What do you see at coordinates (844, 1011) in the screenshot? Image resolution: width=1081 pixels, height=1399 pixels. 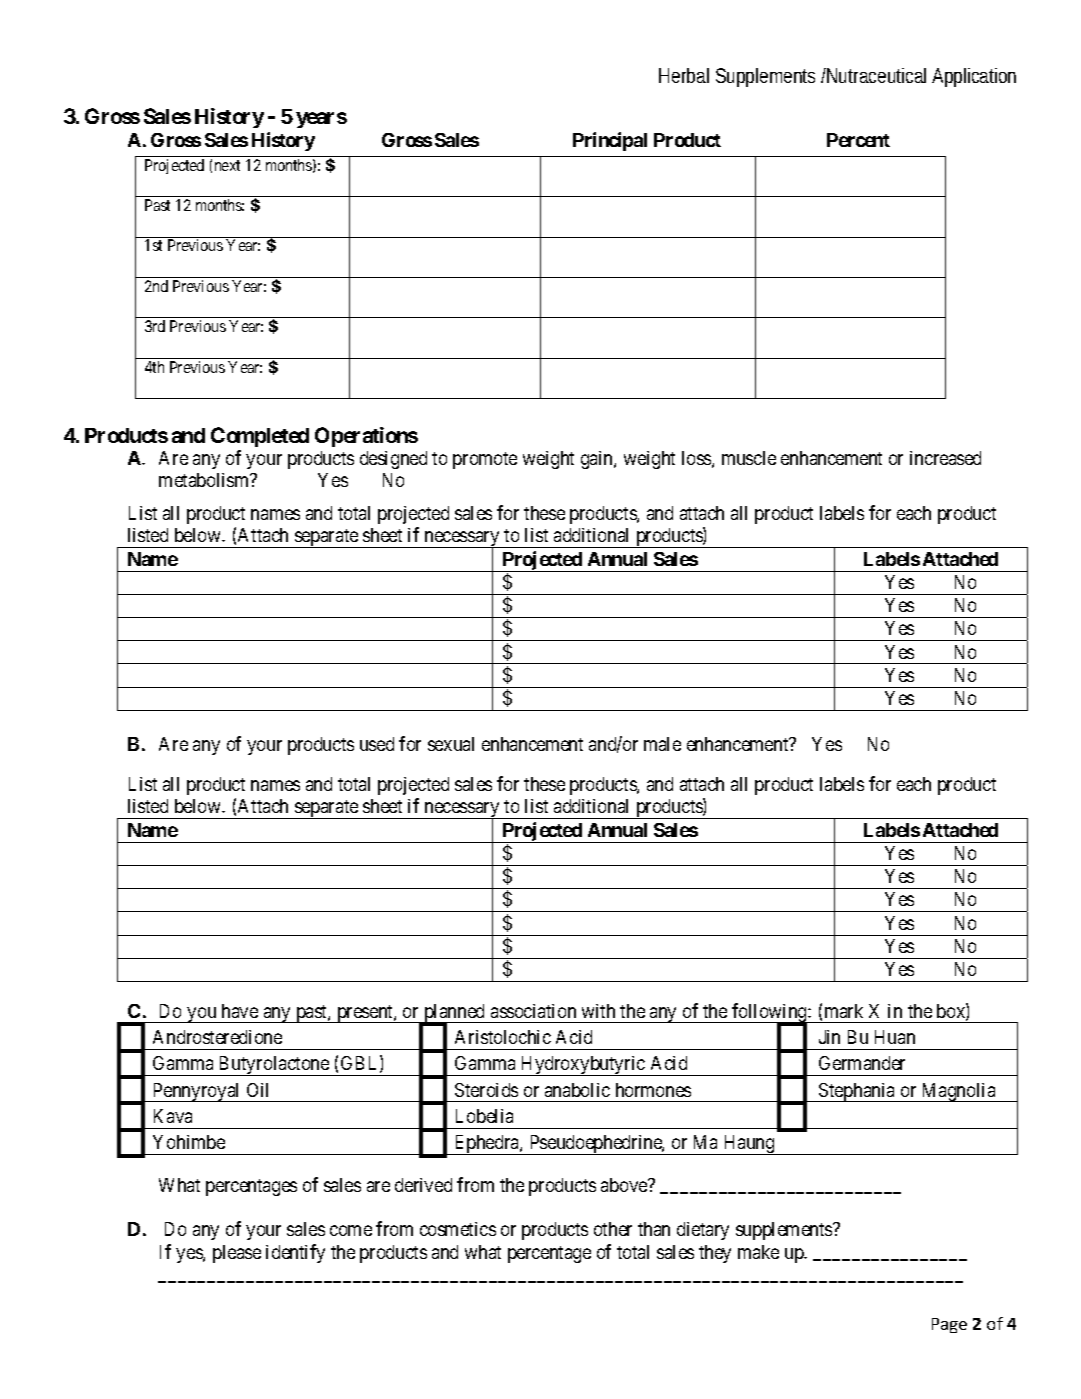 I see `mark` at bounding box center [844, 1011].
